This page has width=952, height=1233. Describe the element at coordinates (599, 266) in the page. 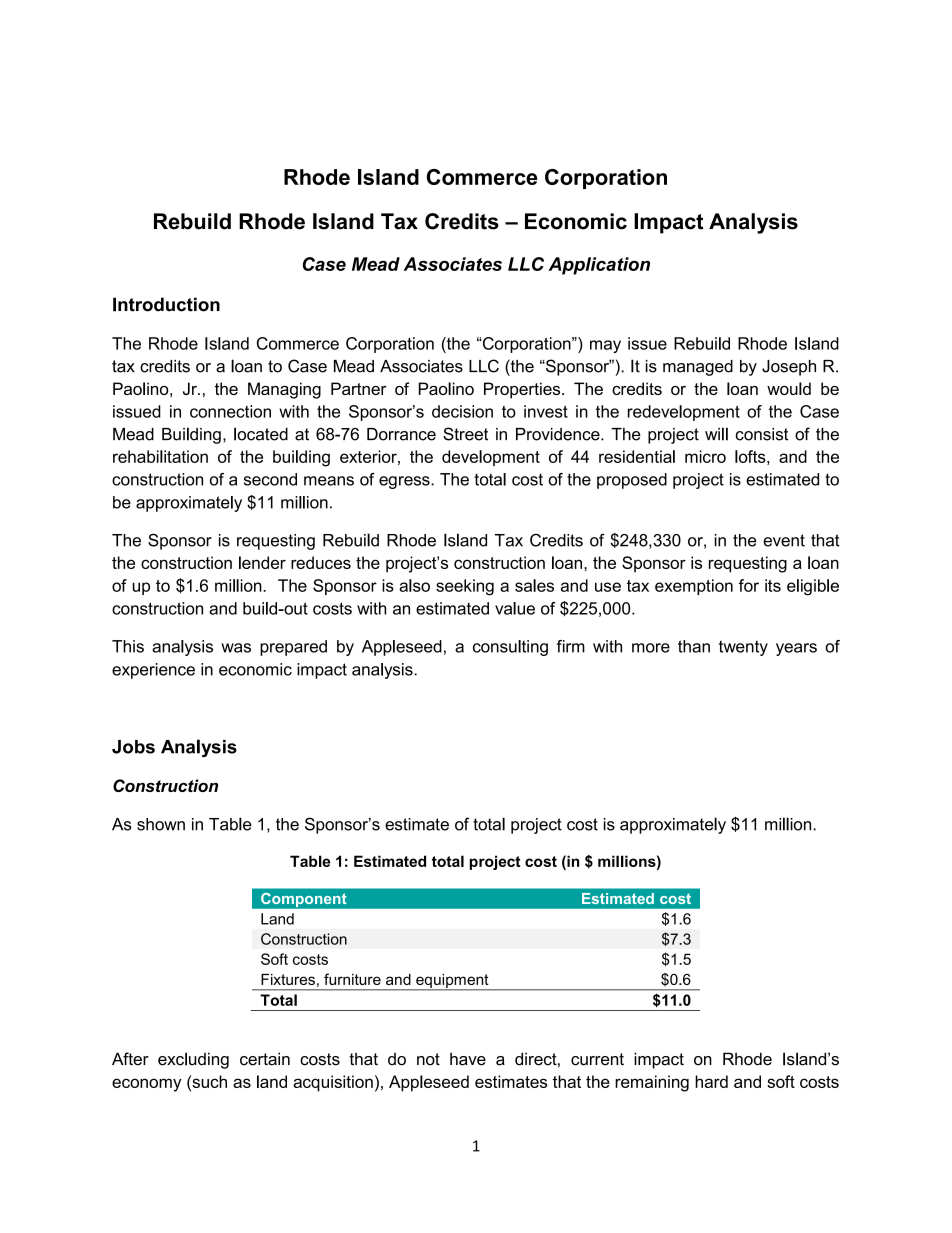

I see `Application` at that location.
